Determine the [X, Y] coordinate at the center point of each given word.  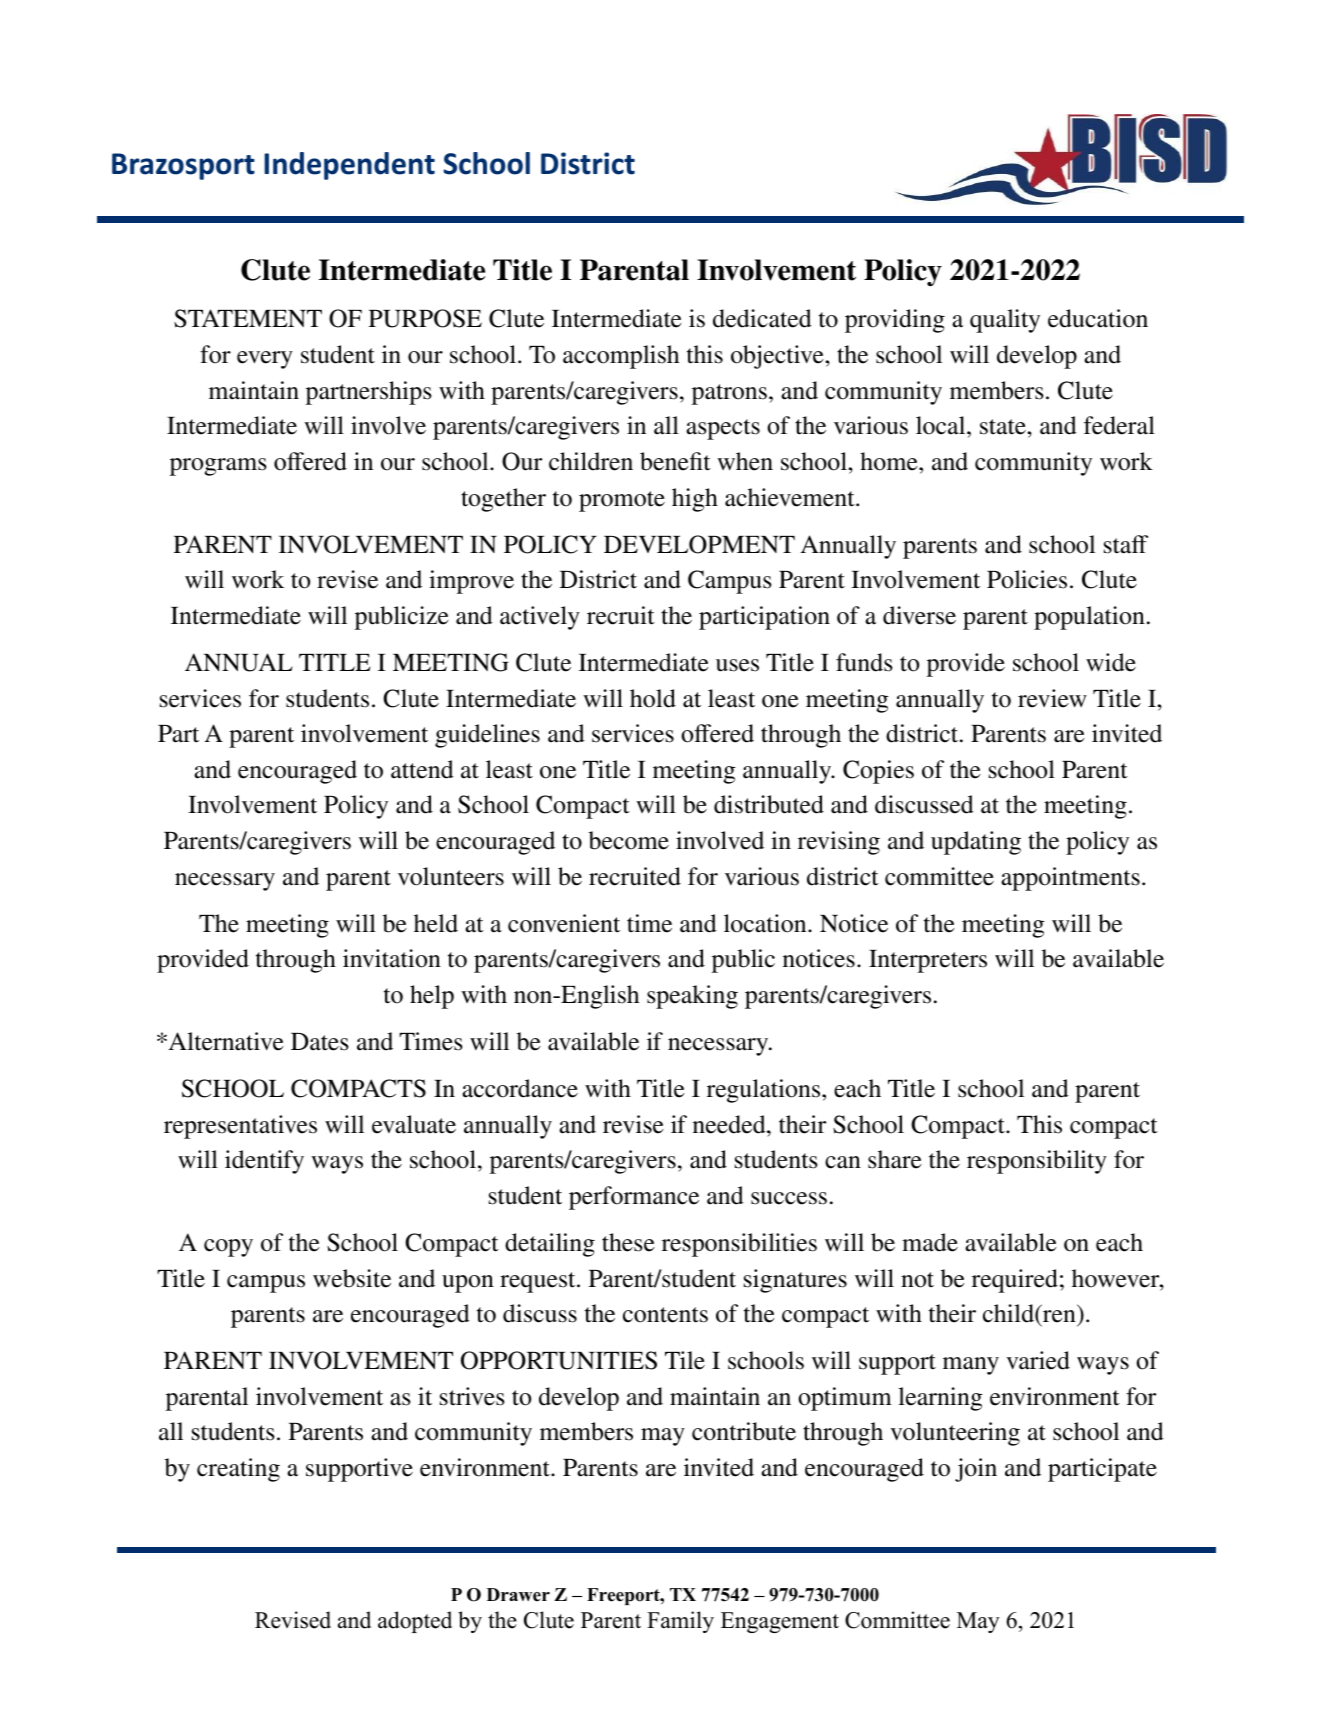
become [629, 840]
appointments [1070, 879]
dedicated [762, 318]
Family [680, 1622]
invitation [392, 958]
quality [1005, 321]
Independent [349, 166]
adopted [415, 1622]
